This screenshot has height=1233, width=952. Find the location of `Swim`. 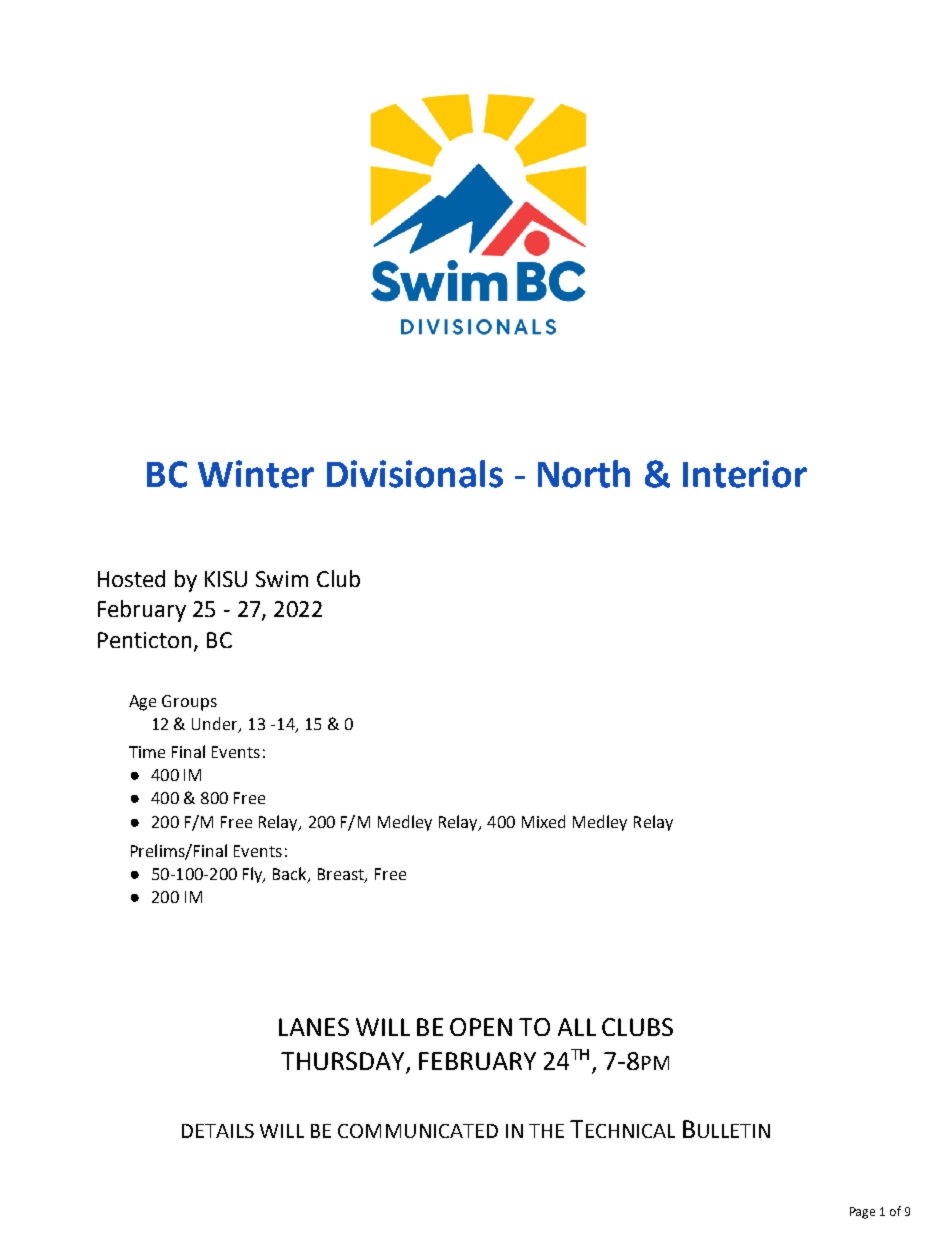

Swim is located at coordinates (282, 579).
